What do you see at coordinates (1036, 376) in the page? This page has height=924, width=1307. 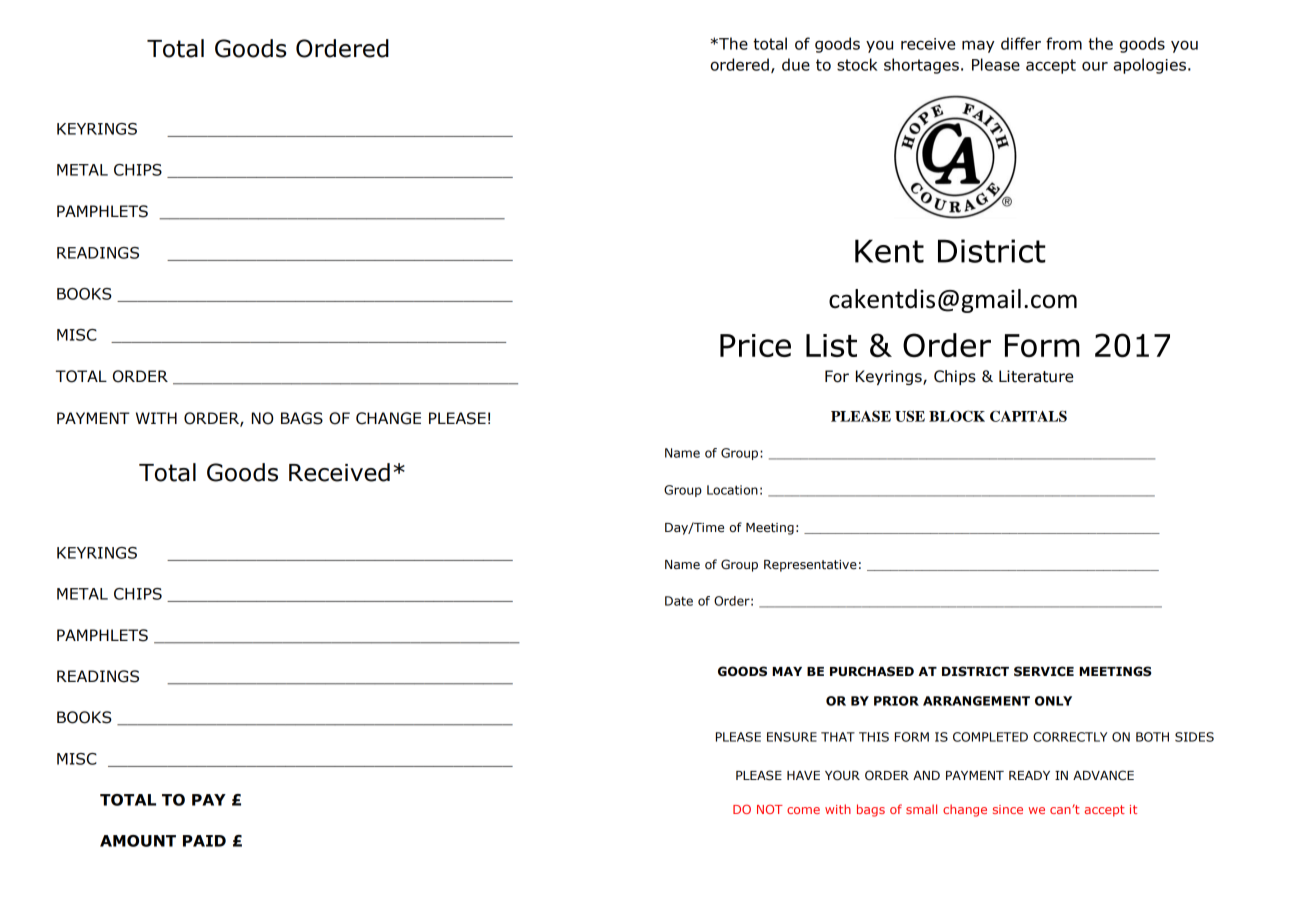 I see `Literature` at bounding box center [1036, 376].
